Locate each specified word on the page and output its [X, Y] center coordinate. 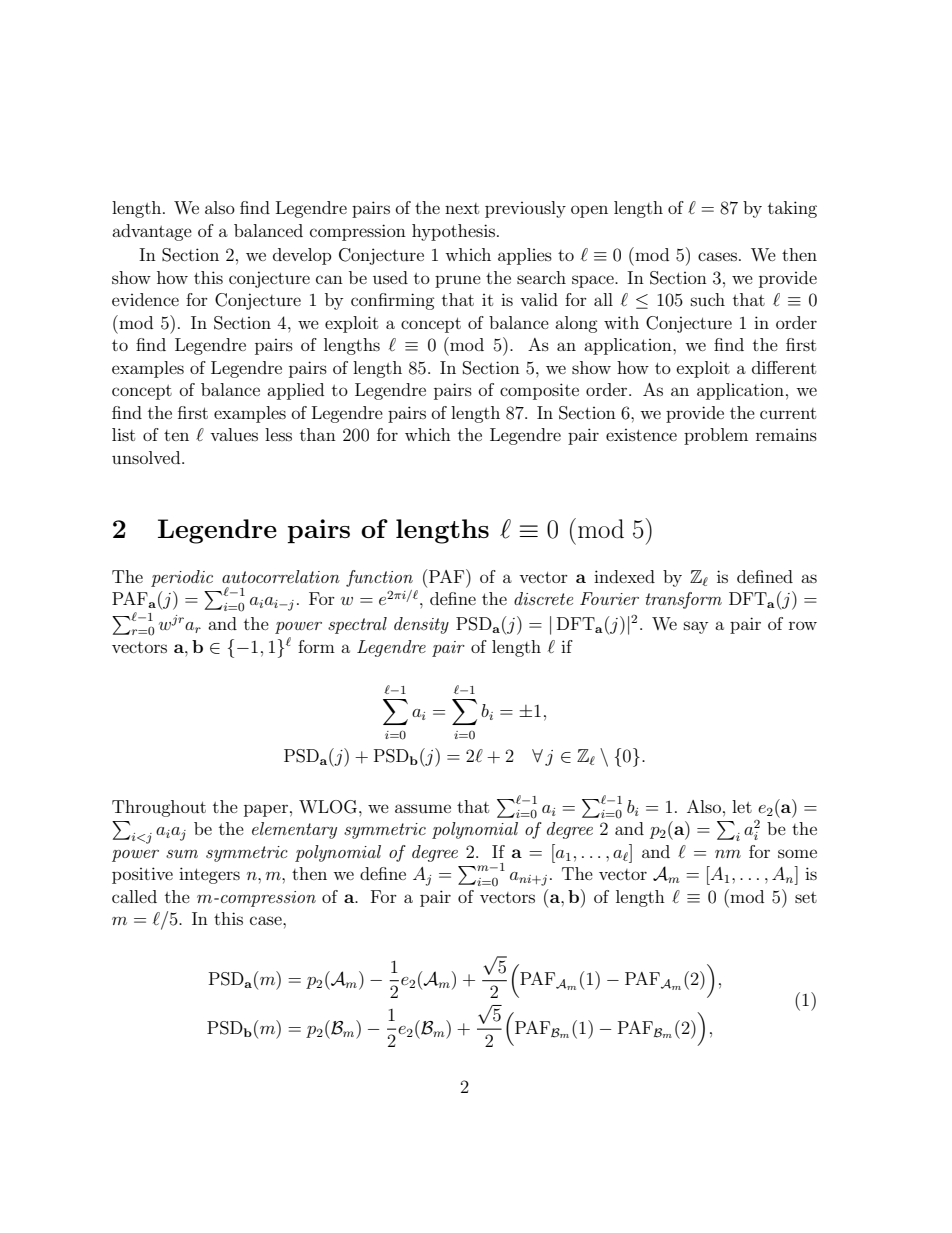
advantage [152, 232]
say [696, 627]
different [784, 367]
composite [539, 391]
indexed [624, 576]
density [421, 625]
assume [423, 808]
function [379, 578]
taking [792, 209]
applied [295, 391]
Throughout [159, 808]
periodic [182, 578]
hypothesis [453, 232]
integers [209, 875]
